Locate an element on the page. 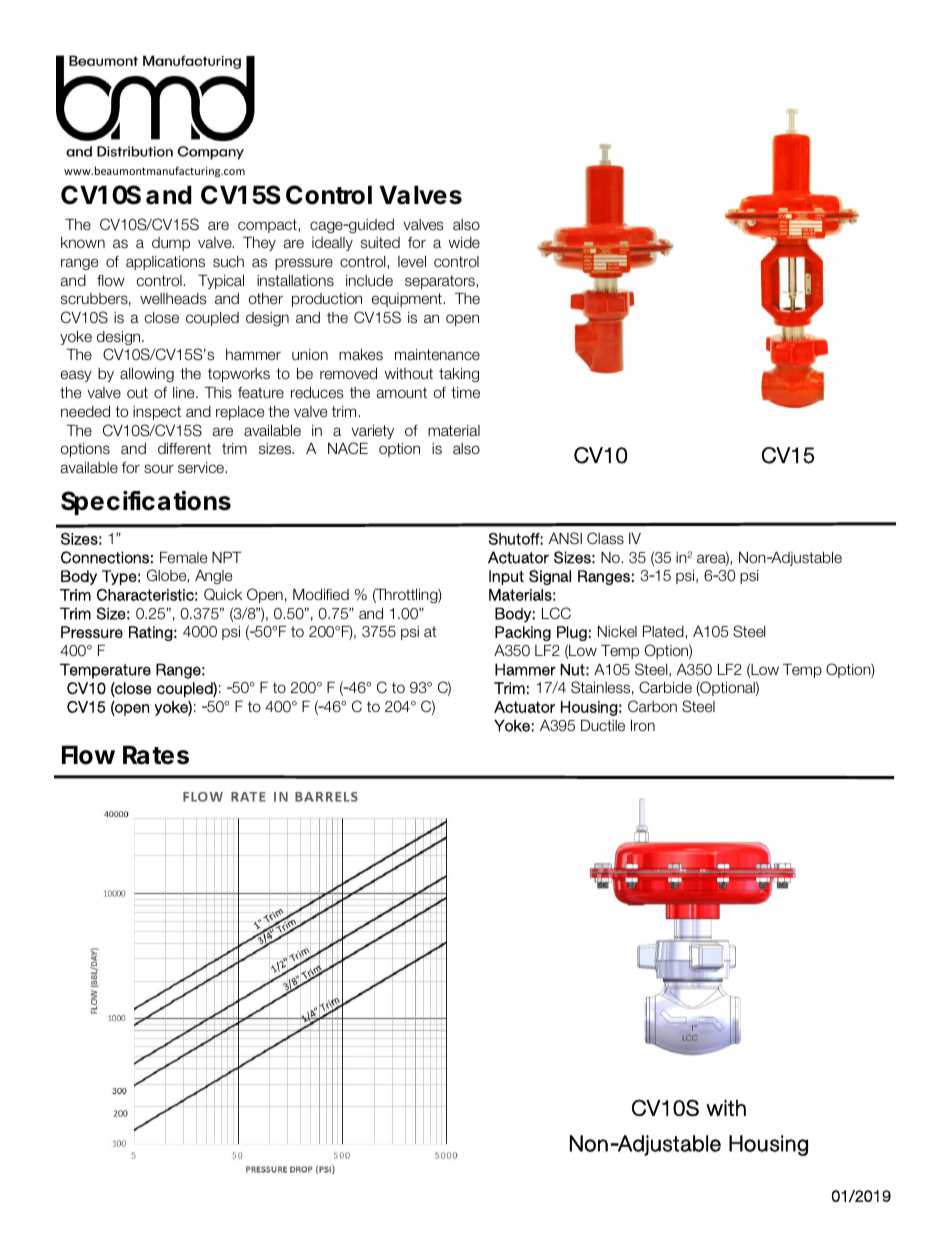 This document has height=1233, width=952. suited is located at coordinates (380, 243).
